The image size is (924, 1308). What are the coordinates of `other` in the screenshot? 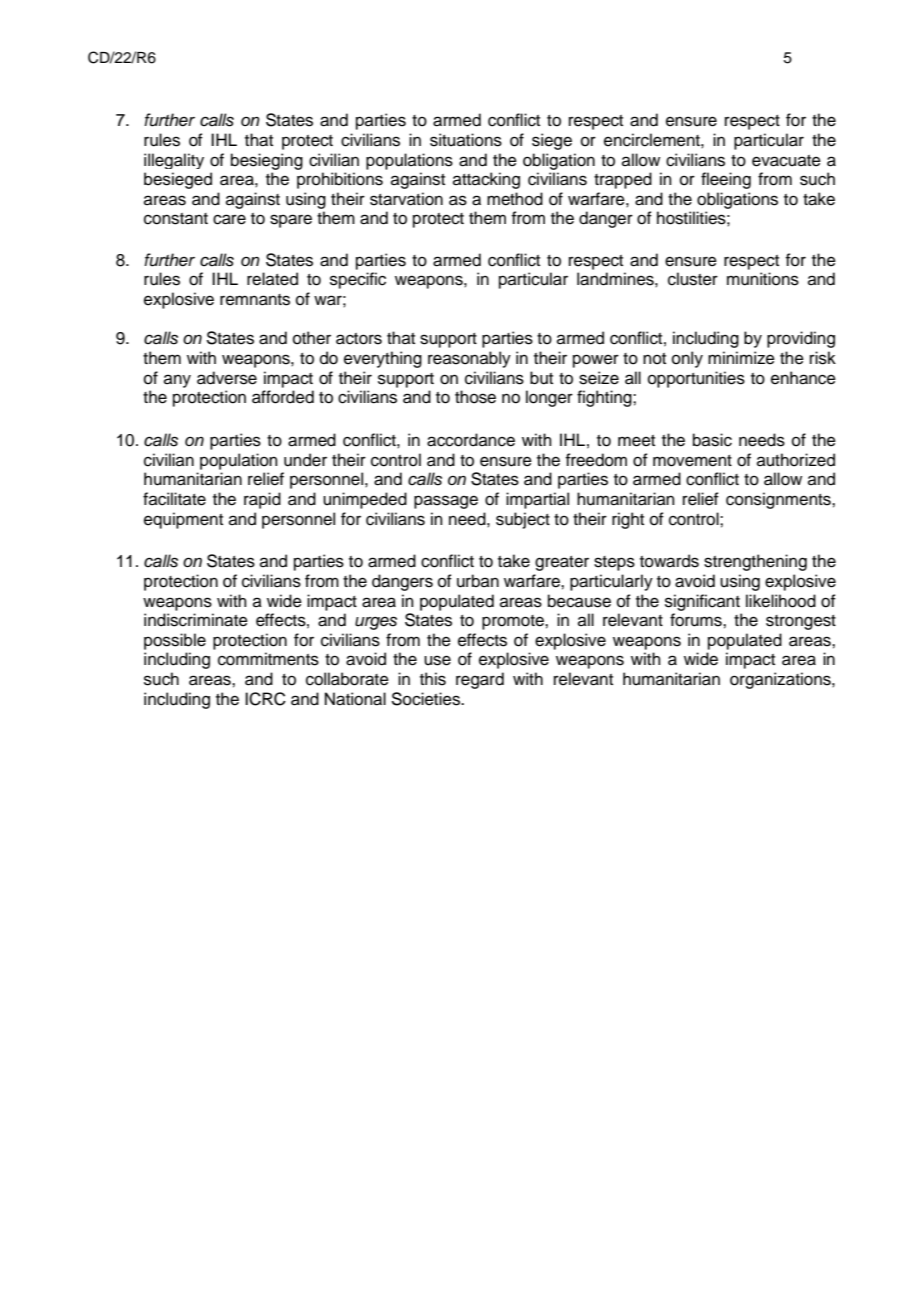 It's located at (312, 338).
